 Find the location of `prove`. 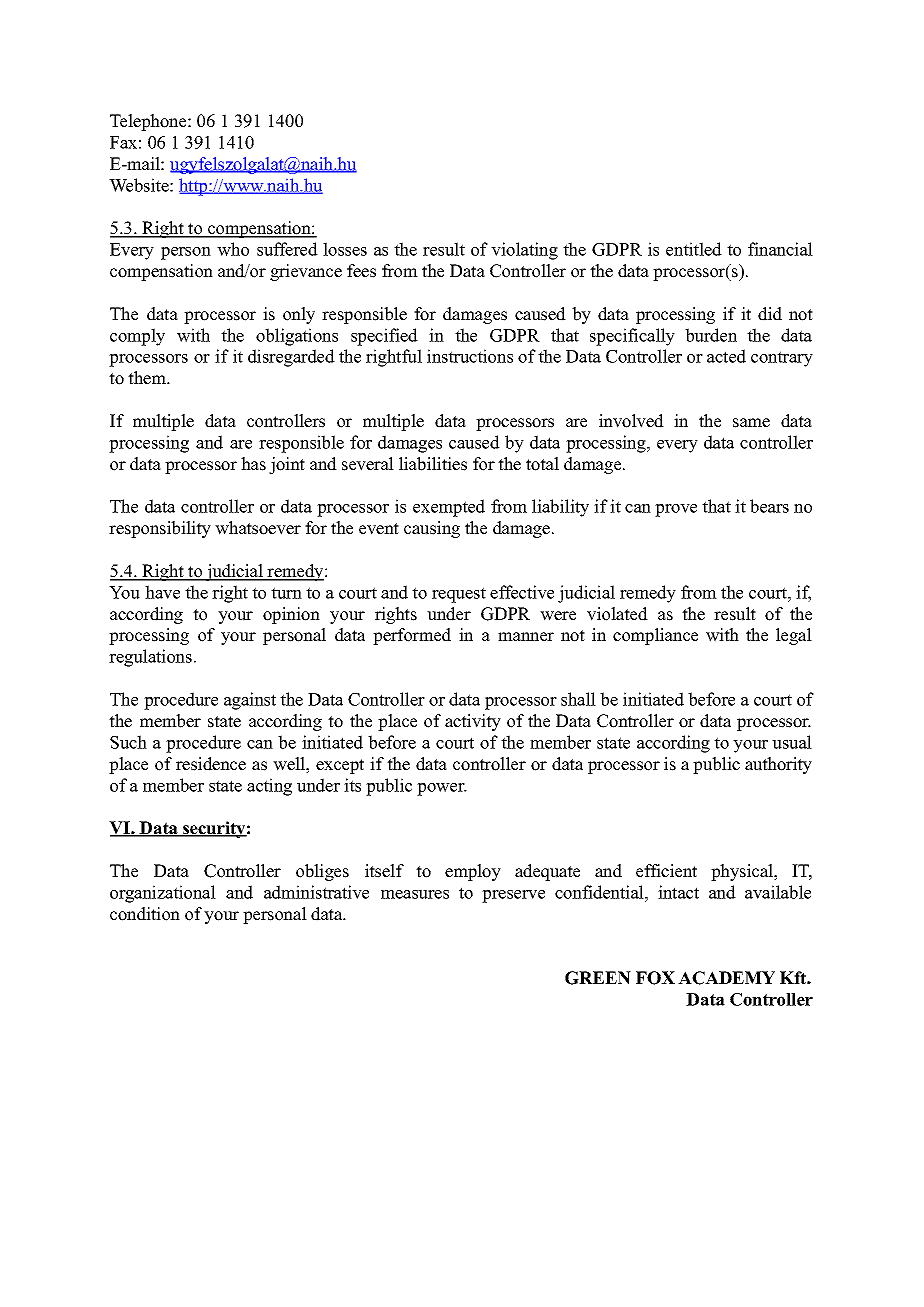

prove is located at coordinates (676, 510).
